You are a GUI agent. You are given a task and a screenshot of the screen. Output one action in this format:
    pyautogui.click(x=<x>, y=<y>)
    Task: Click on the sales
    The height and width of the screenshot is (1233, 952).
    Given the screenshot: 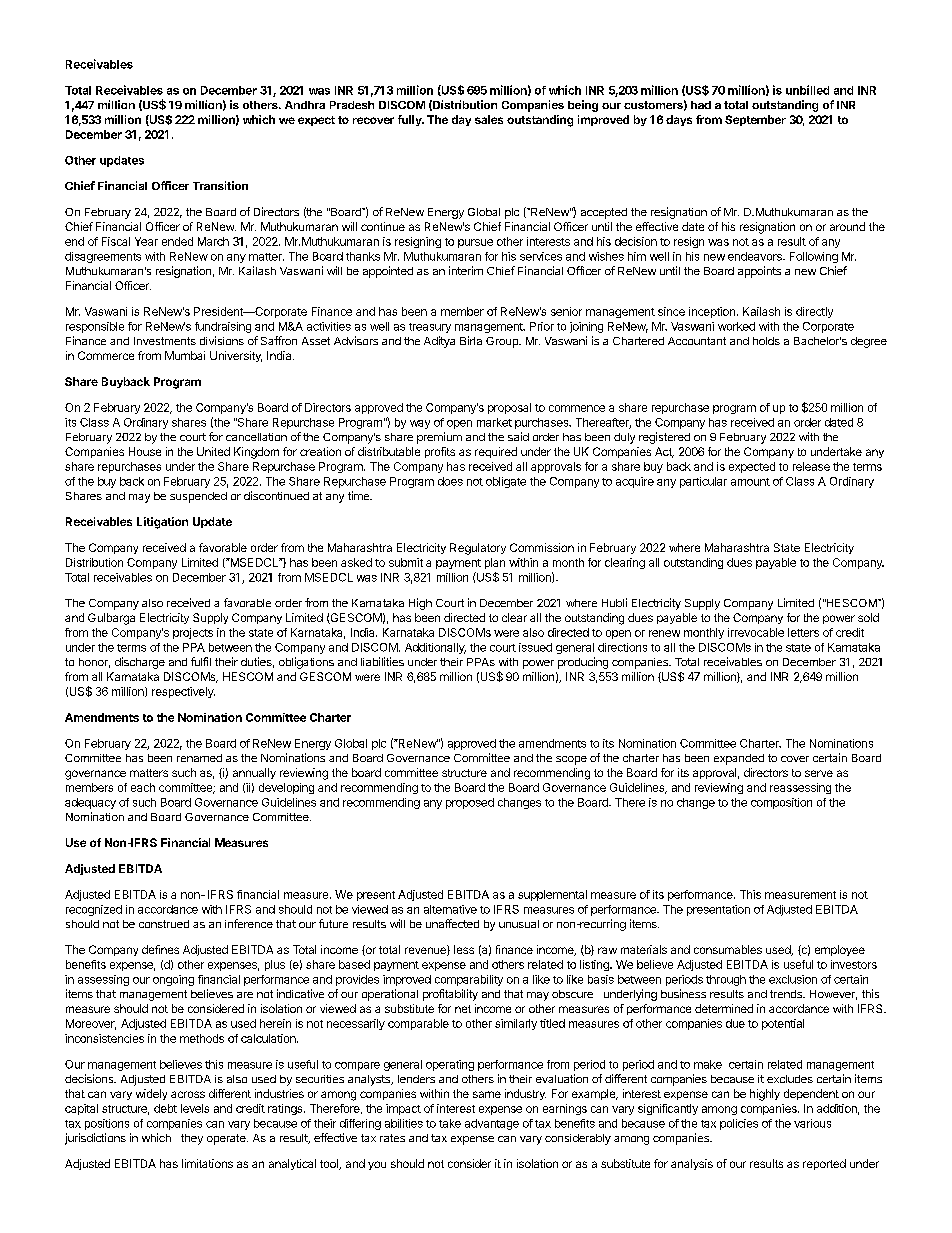 What is the action you would take?
    pyautogui.click(x=489, y=119)
